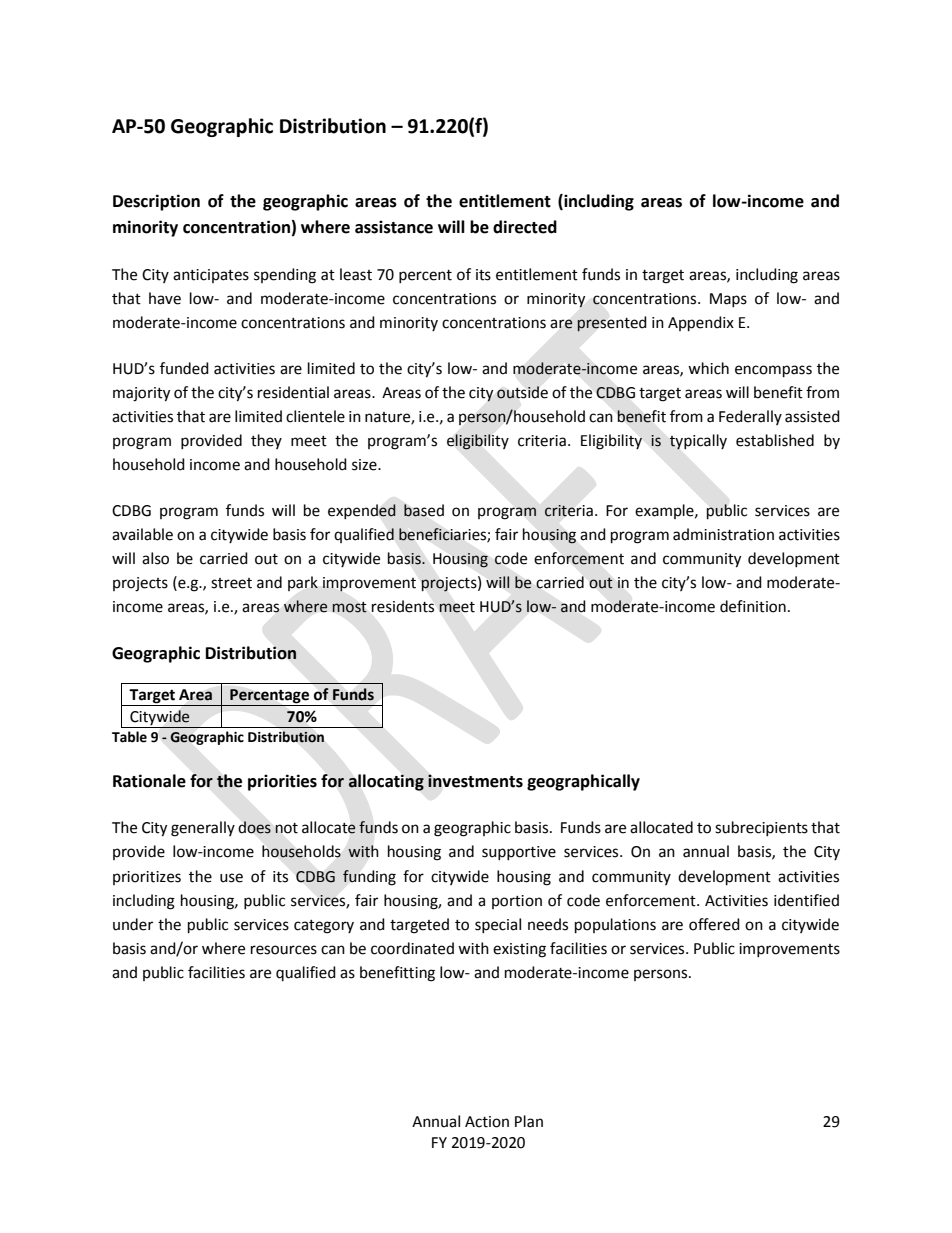 The image size is (952, 1233). I want to click on street, so click(231, 583).
